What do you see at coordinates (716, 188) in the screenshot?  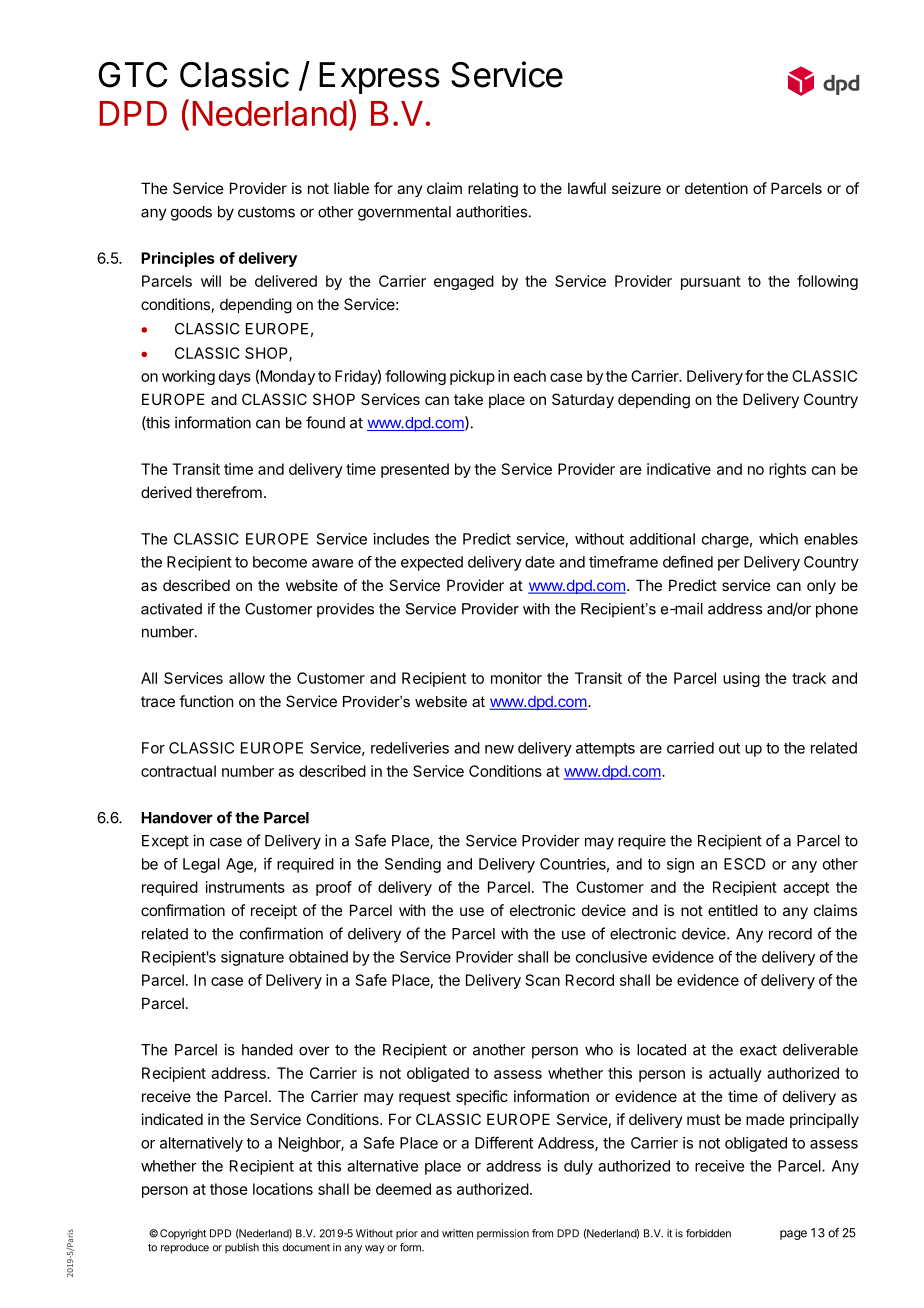 I see `detention` at bounding box center [716, 188].
